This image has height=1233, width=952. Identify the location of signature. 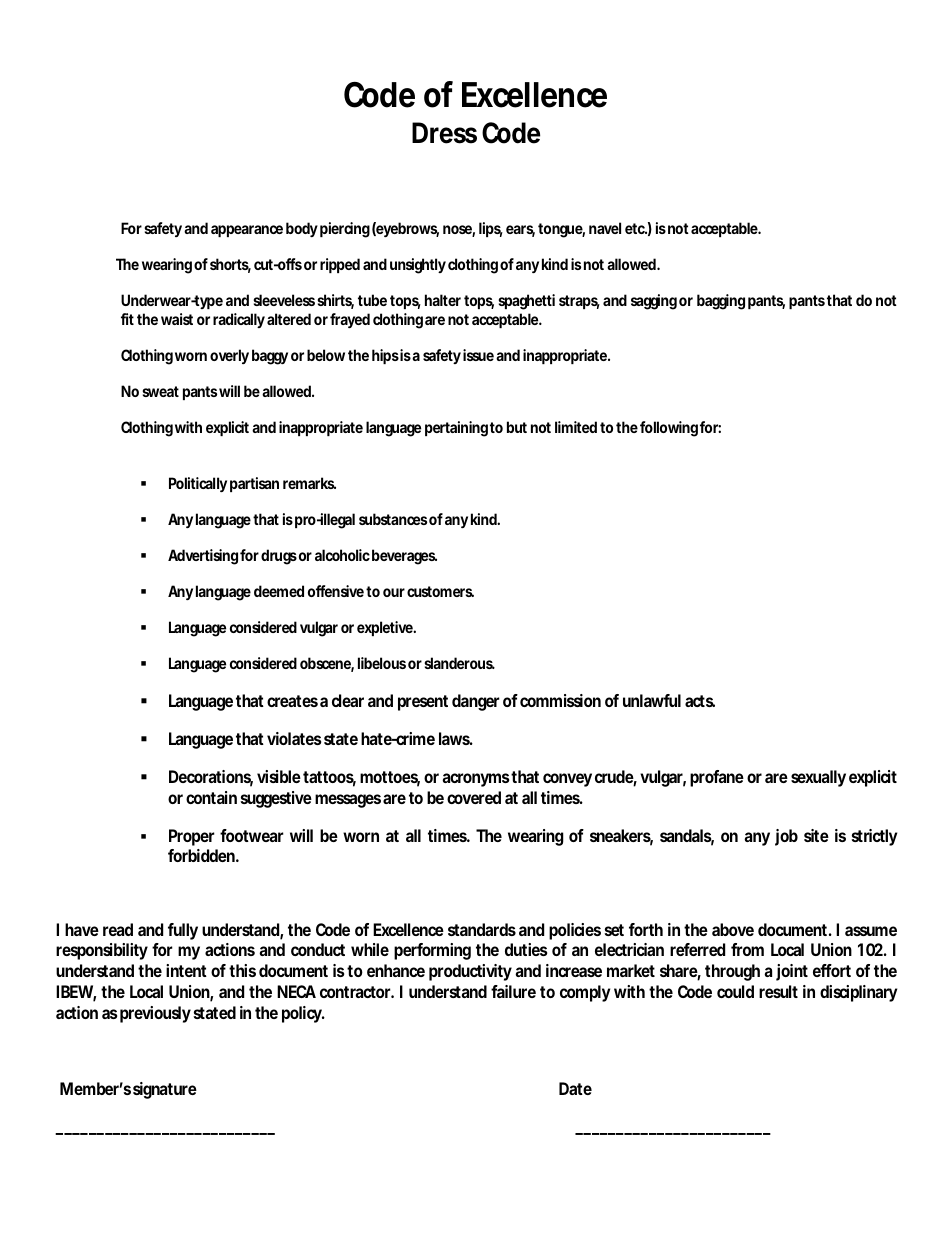
(165, 1090).
